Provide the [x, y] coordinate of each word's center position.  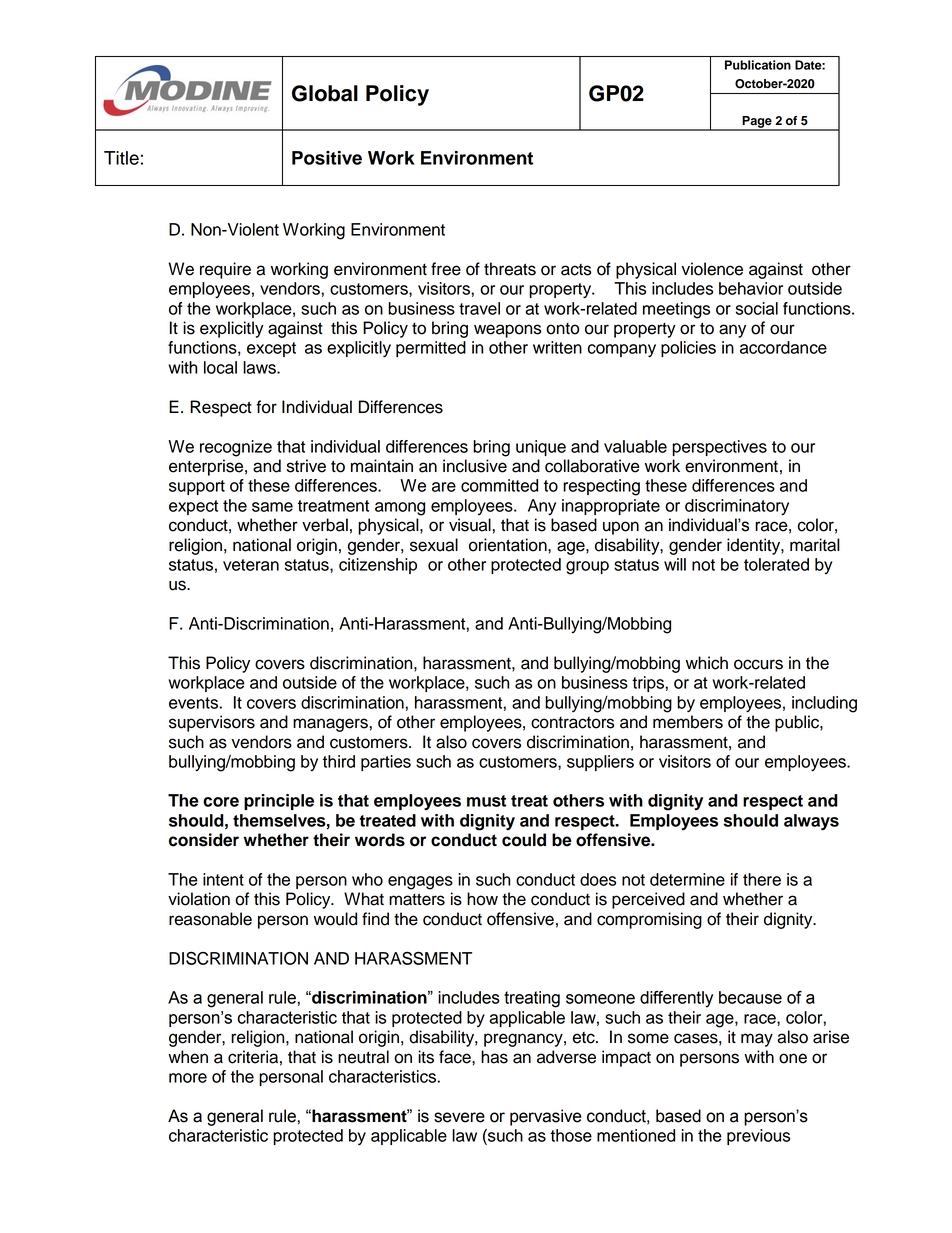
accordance [783, 347]
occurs [758, 664]
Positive [327, 158]
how [482, 899]
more [188, 1078]
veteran [251, 565]
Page [757, 123]
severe [459, 1117]
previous [758, 1137]
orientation [509, 545]
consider [204, 840]
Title [121, 158]
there [762, 879]
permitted [431, 349]
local [220, 367]
